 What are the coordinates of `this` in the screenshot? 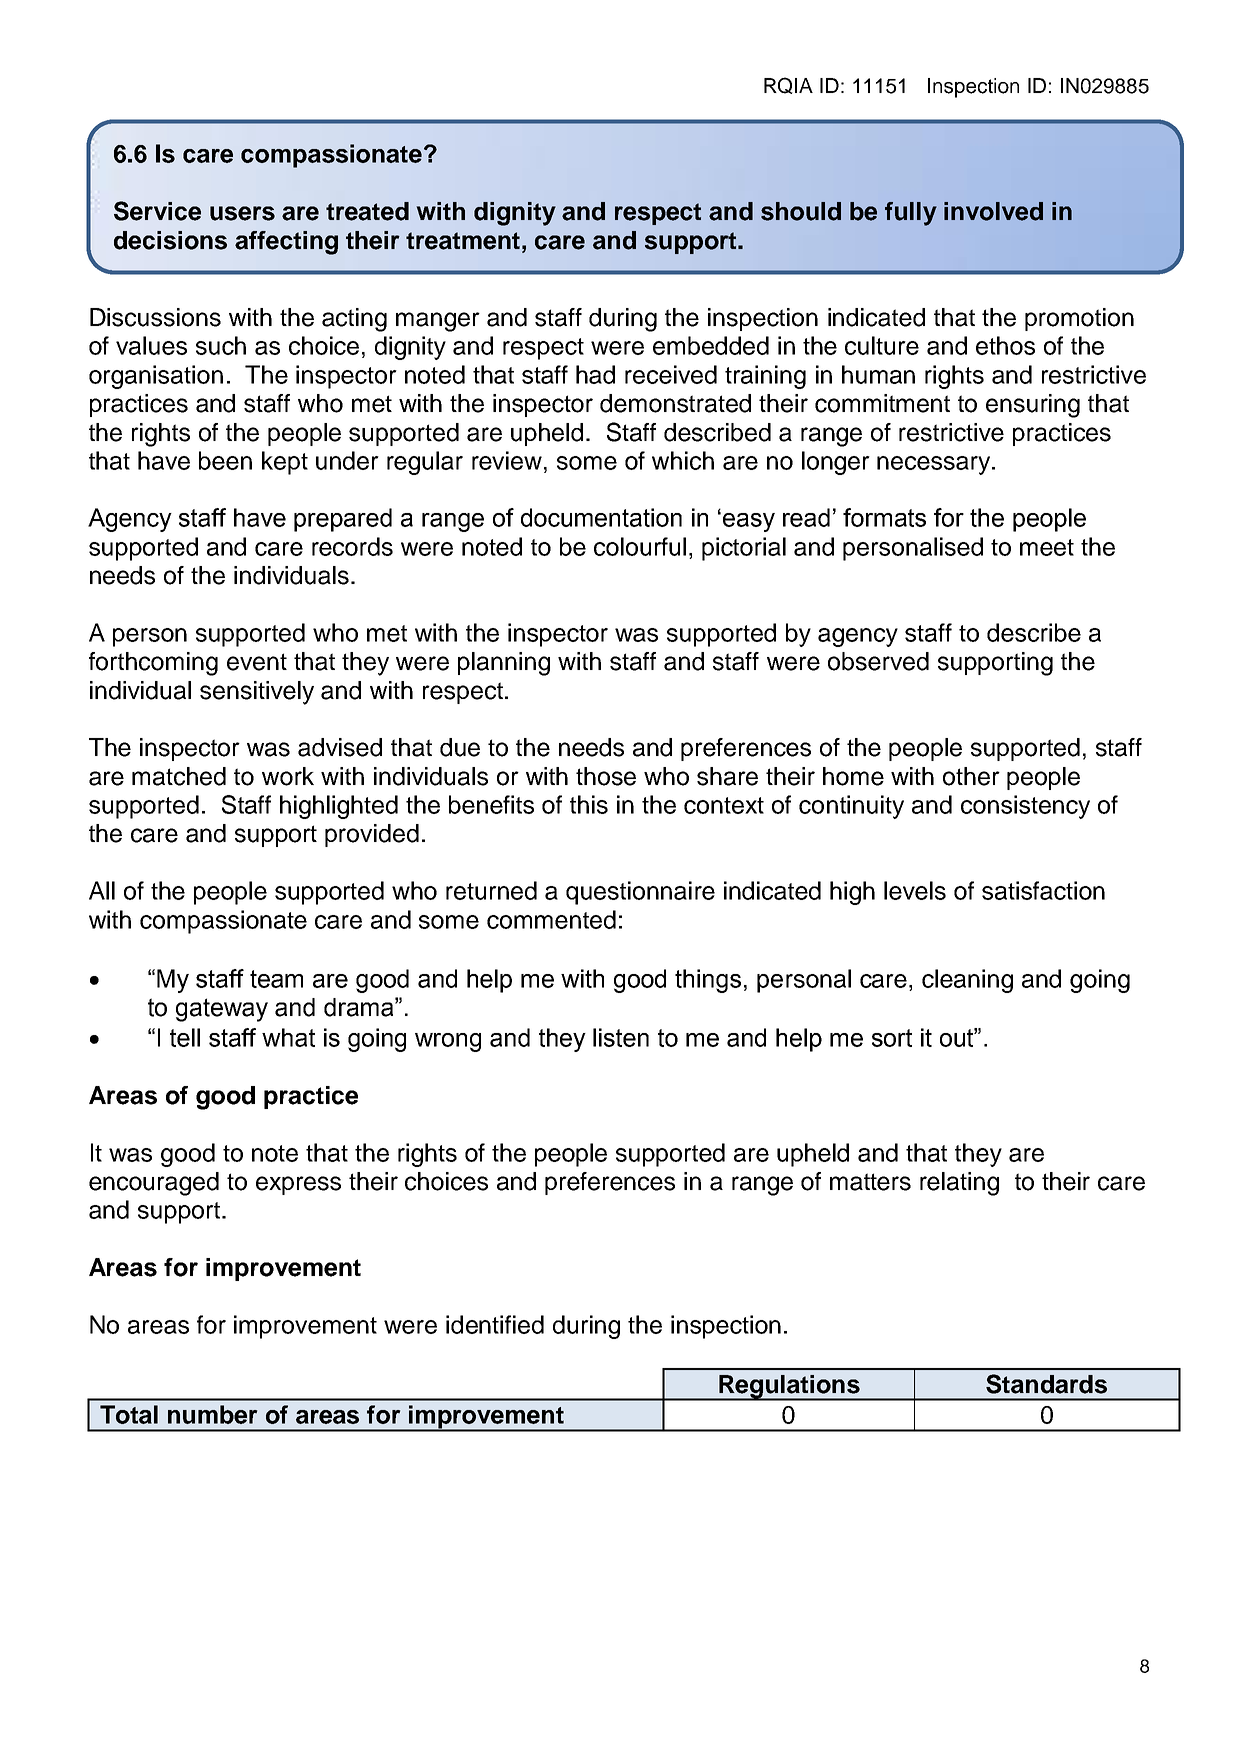 It's located at (589, 804).
